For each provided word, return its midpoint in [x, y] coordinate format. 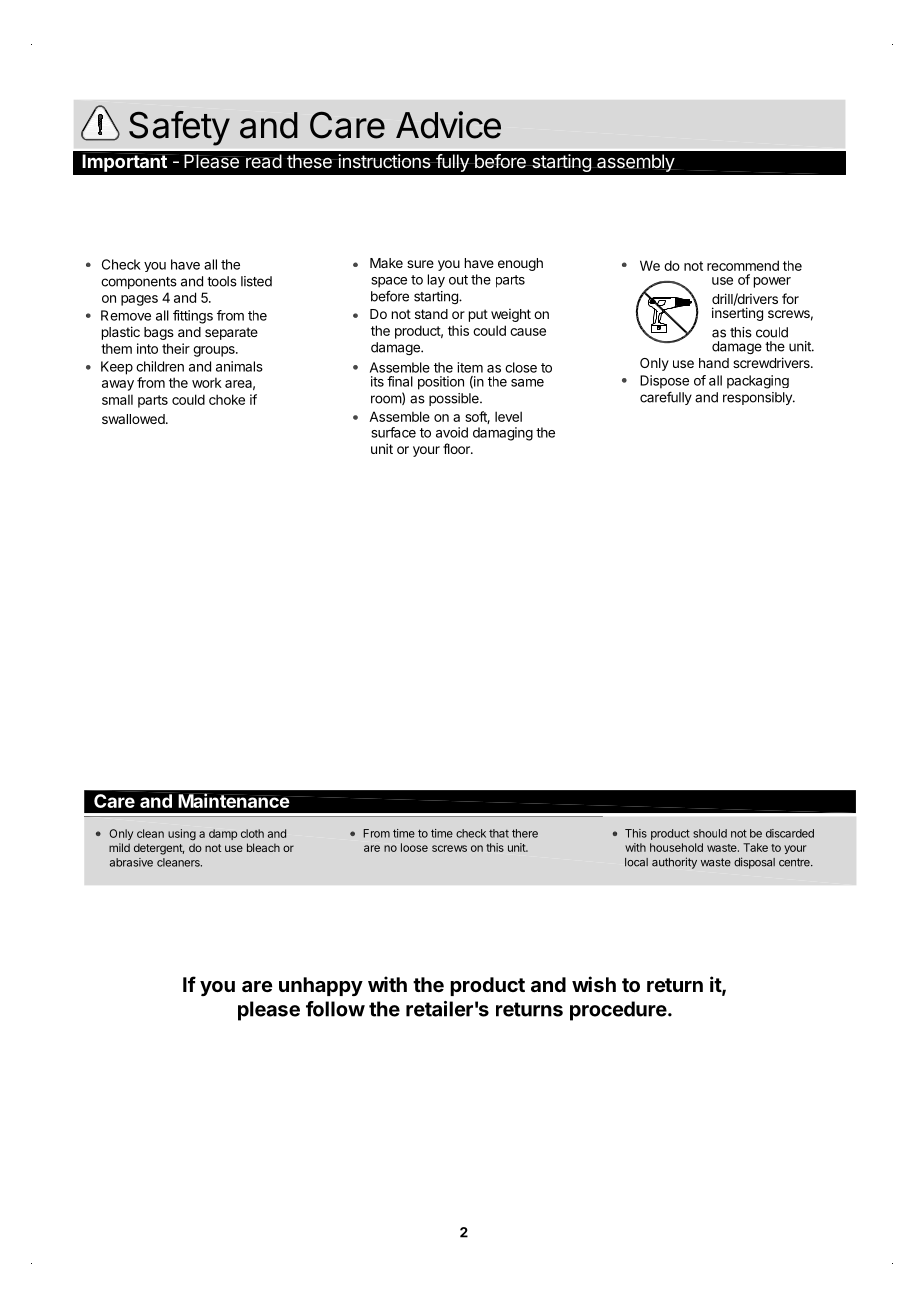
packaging [758, 382]
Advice [448, 125]
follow [335, 1009]
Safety [179, 128]
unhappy [321, 986]
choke [227, 399]
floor [457, 448]
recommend [743, 265]
